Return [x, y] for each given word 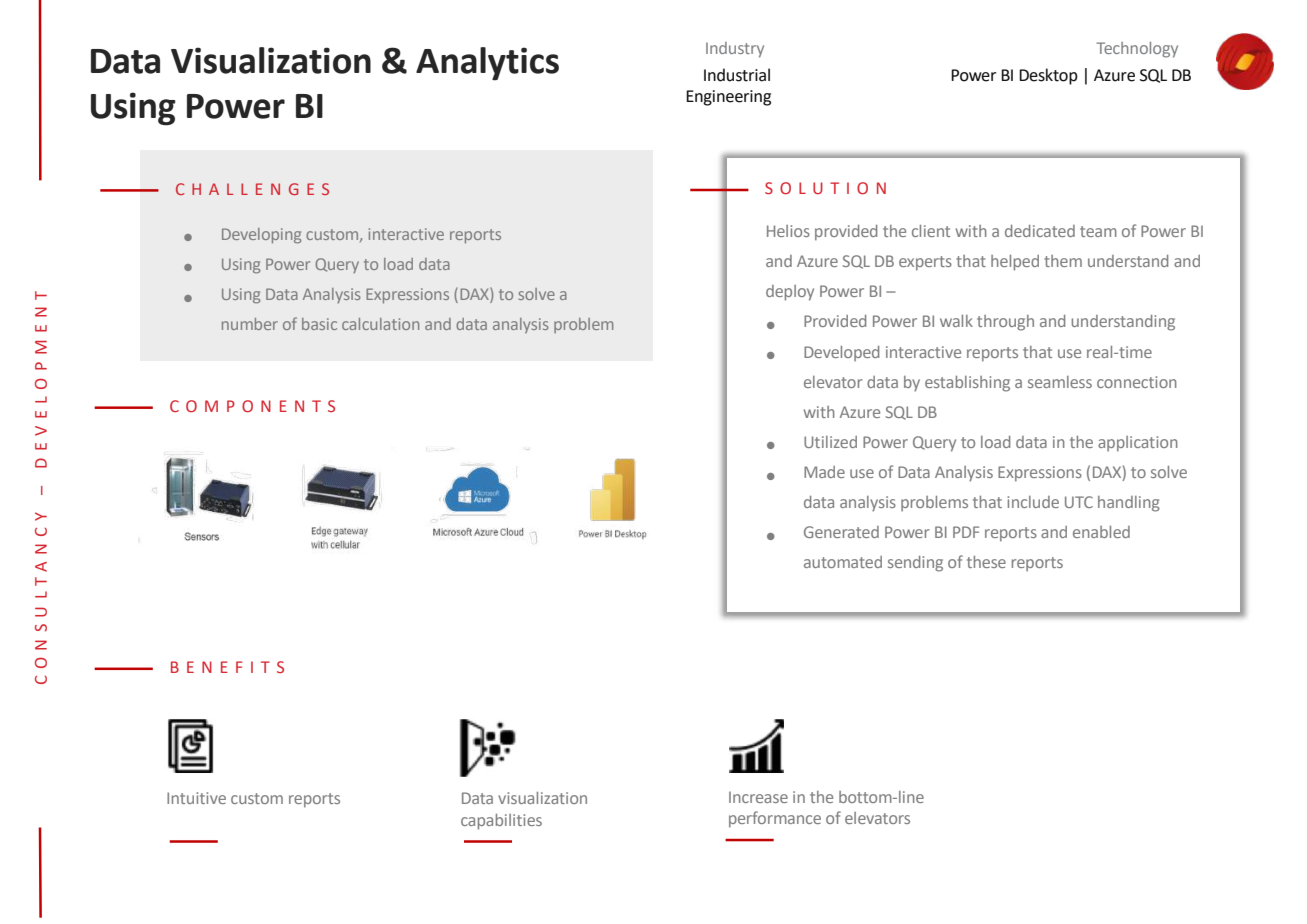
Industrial [737, 75]
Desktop [1048, 76]
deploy [790, 293]
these [986, 562]
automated [843, 562]
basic [319, 324]
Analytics [487, 64]
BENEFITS [227, 667]
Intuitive [196, 798]
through [1005, 323]
